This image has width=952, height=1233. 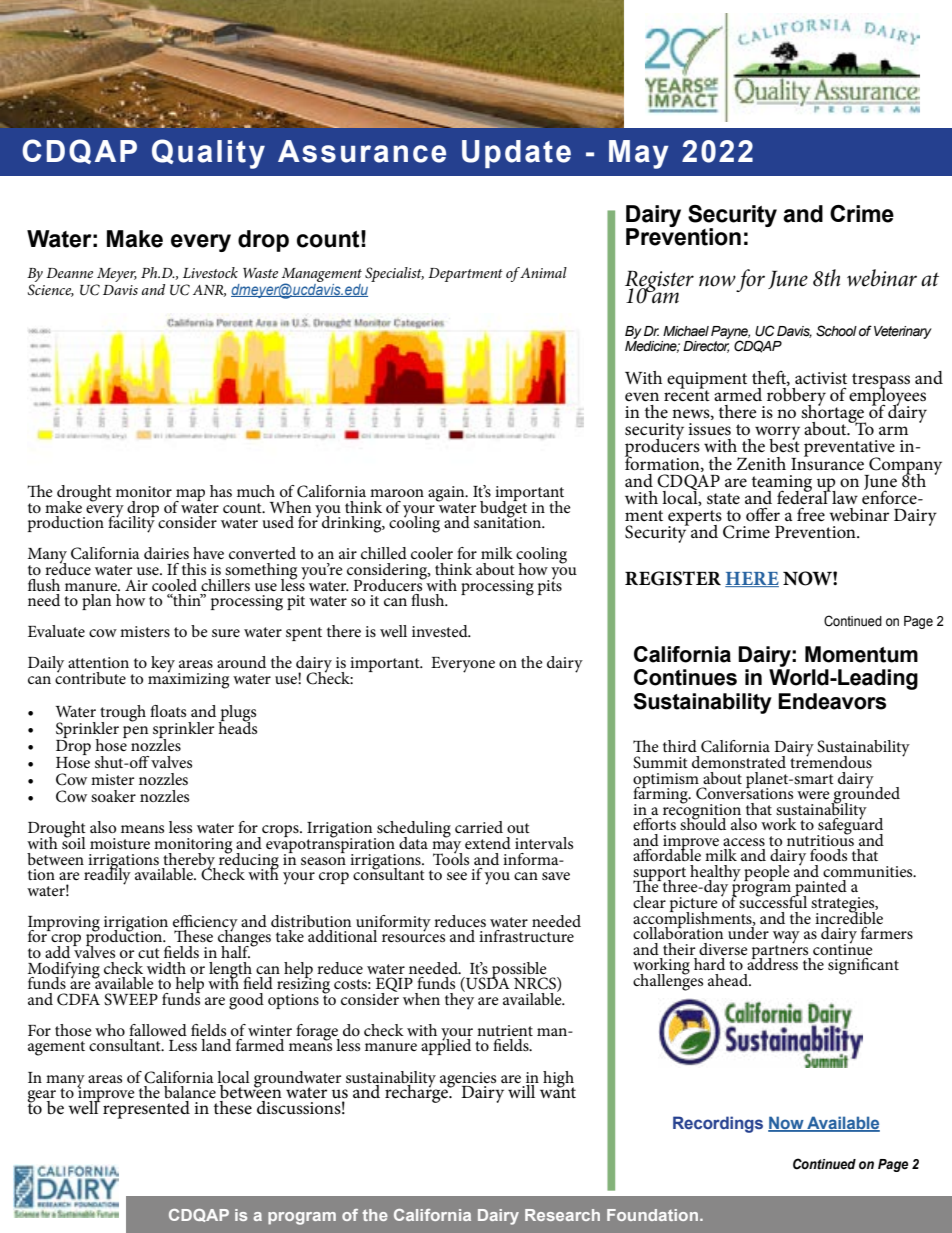 What do you see at coordinates (113, 796) in the image?
I see `soaker` at bounding box center [113, 796].
